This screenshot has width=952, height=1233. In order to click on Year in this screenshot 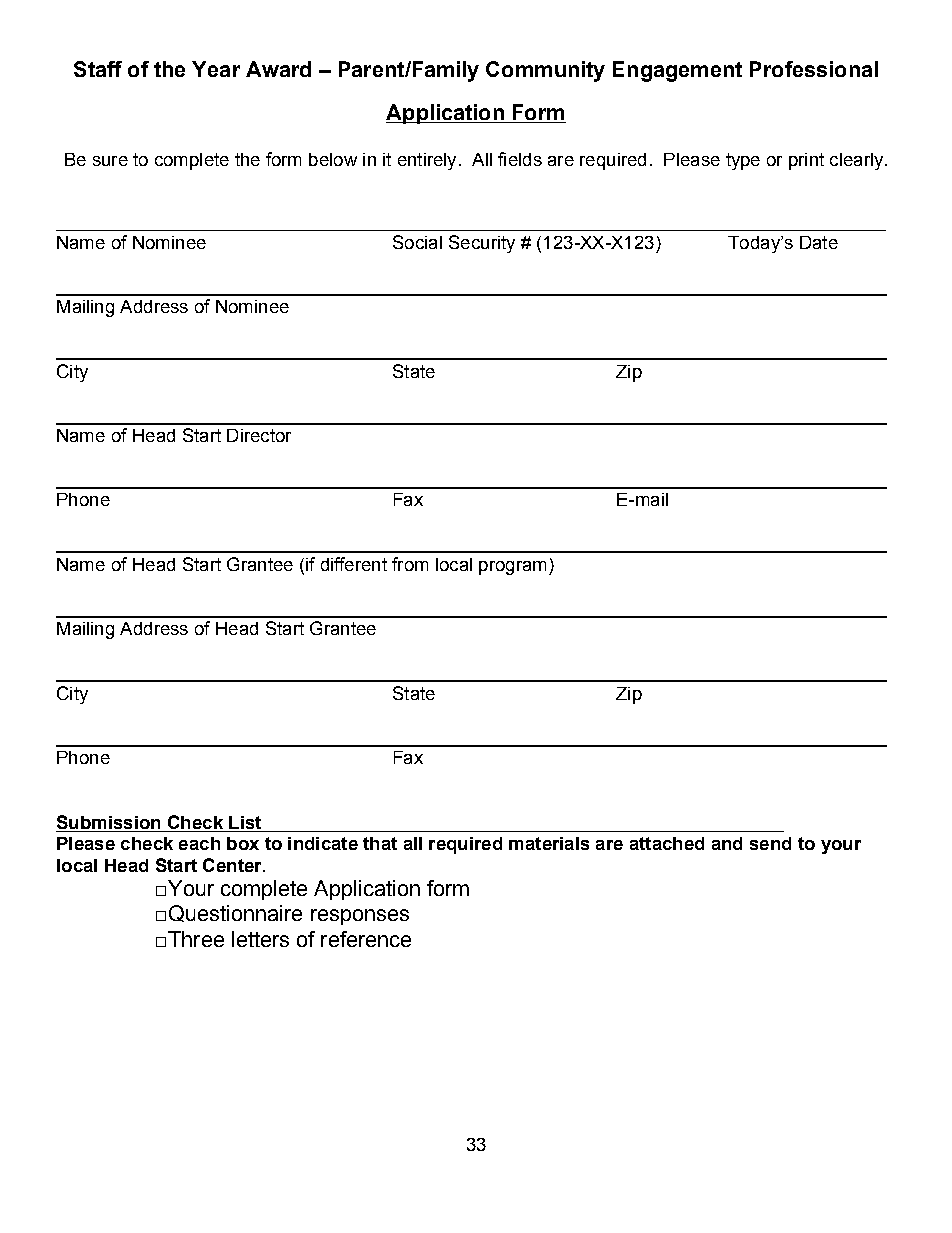, I will do `click(216, 69)`.
